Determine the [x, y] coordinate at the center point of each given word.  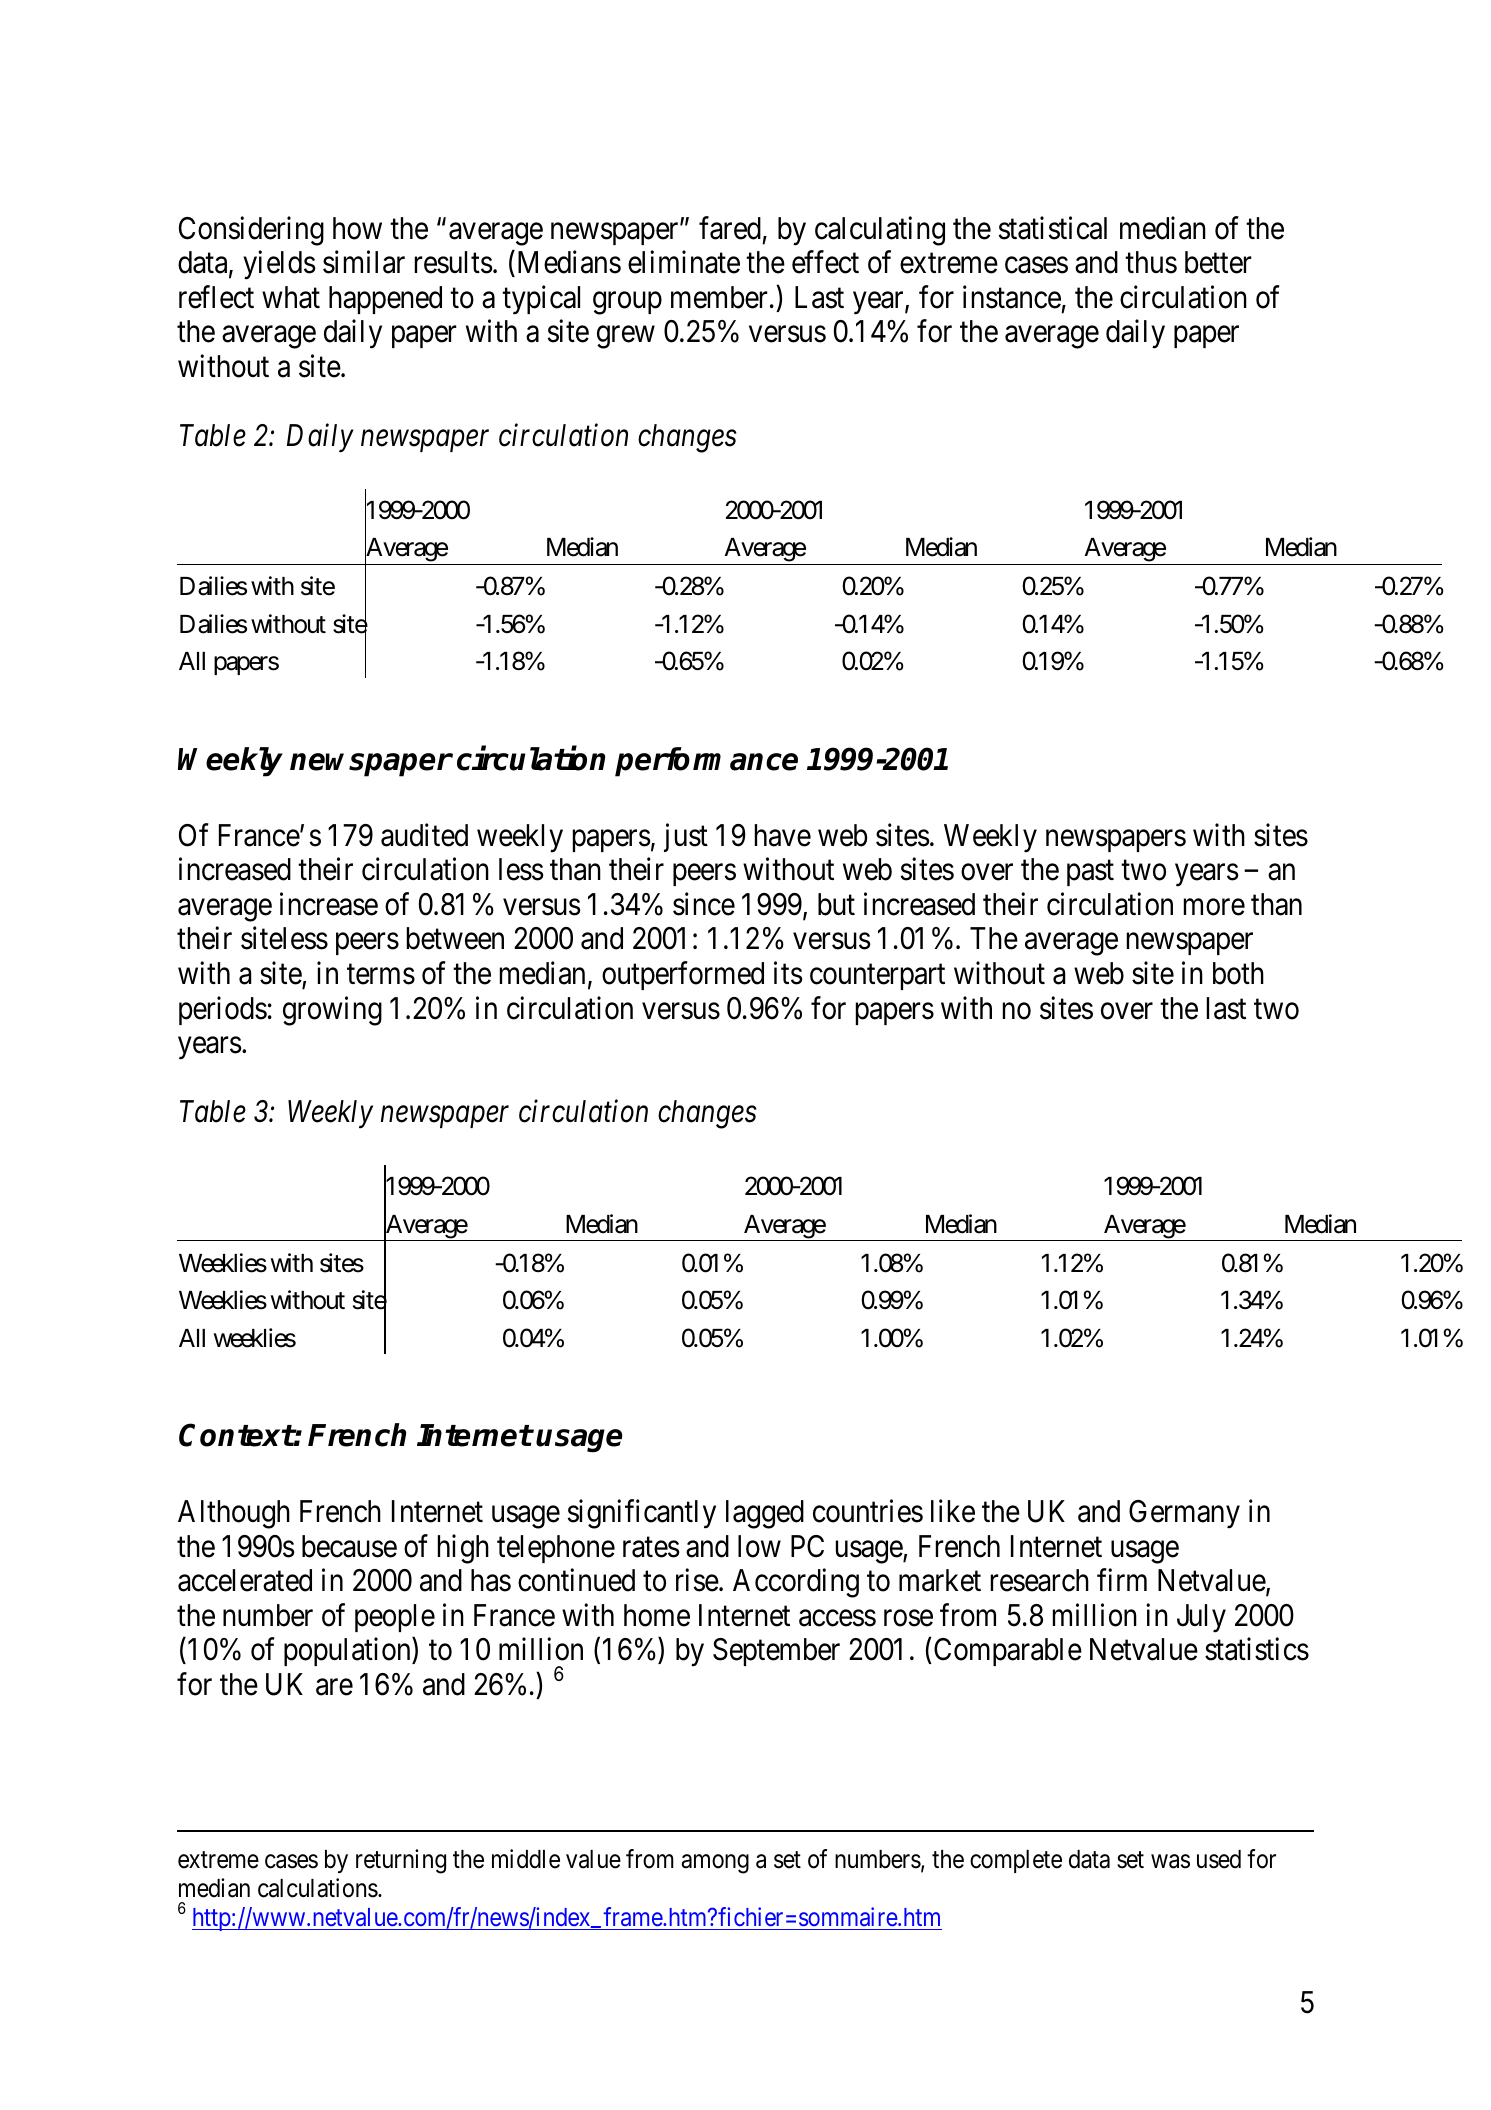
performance [706, 762]
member [719, 297]
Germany [1184, 1514]
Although [234, 1514]
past [1090, 873]
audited [424, 835]
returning [401, 1861]
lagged [765, 1514]
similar [364, 262]
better [1218, 262]
